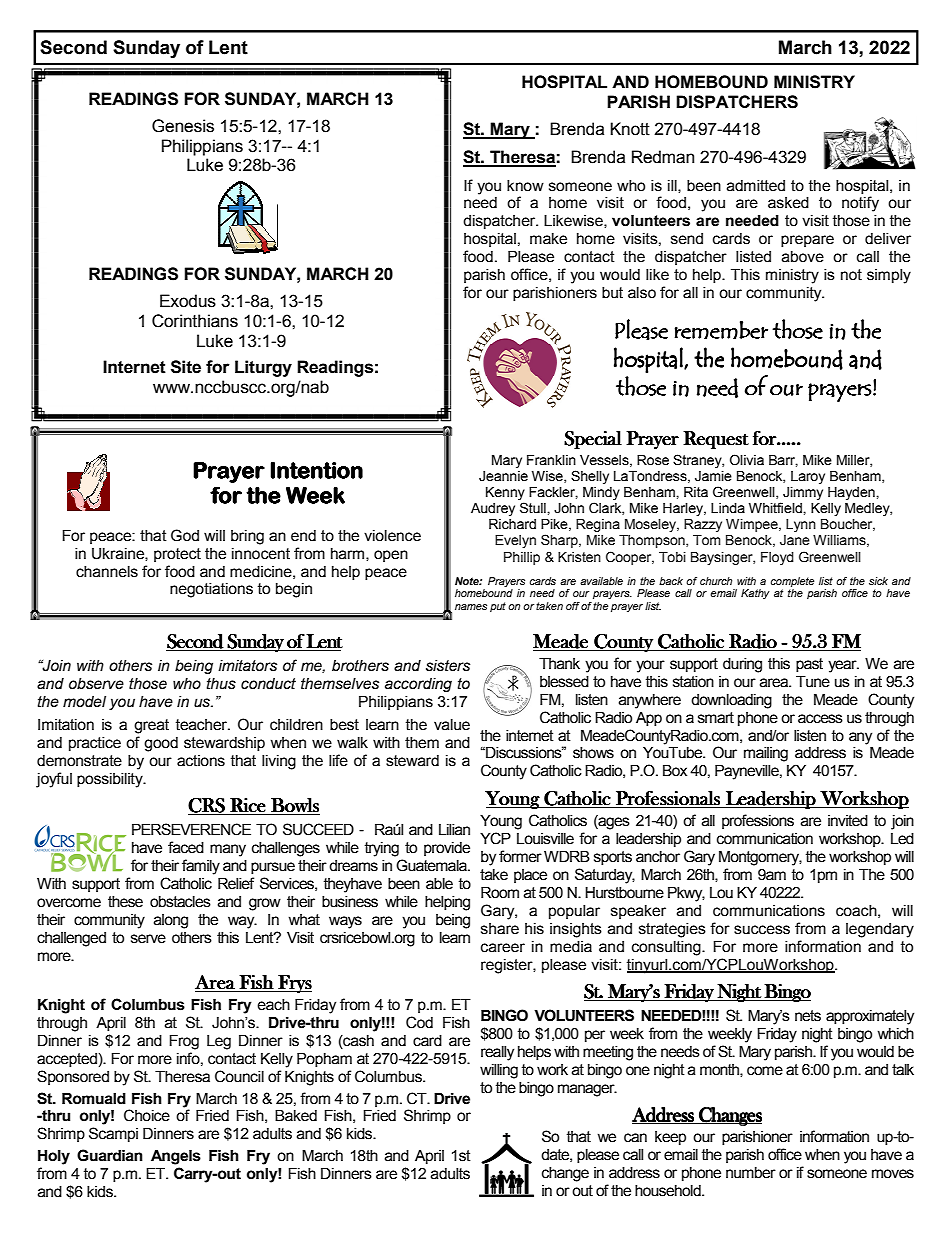 This page has width=952, height=1233. I want to click on sisters, so click(448, 666).
